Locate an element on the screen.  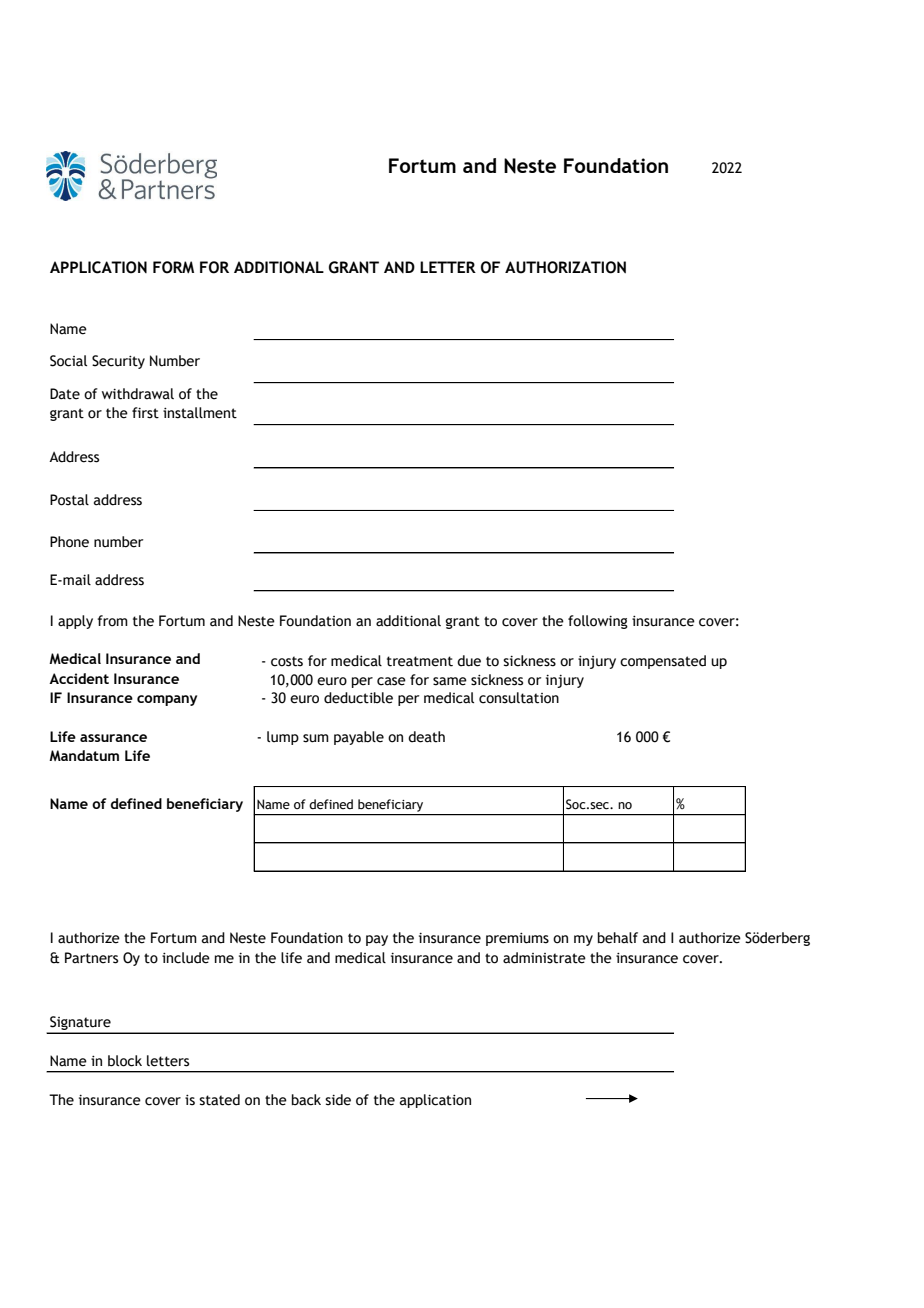
FORM is located at coordinates (173, 267).
